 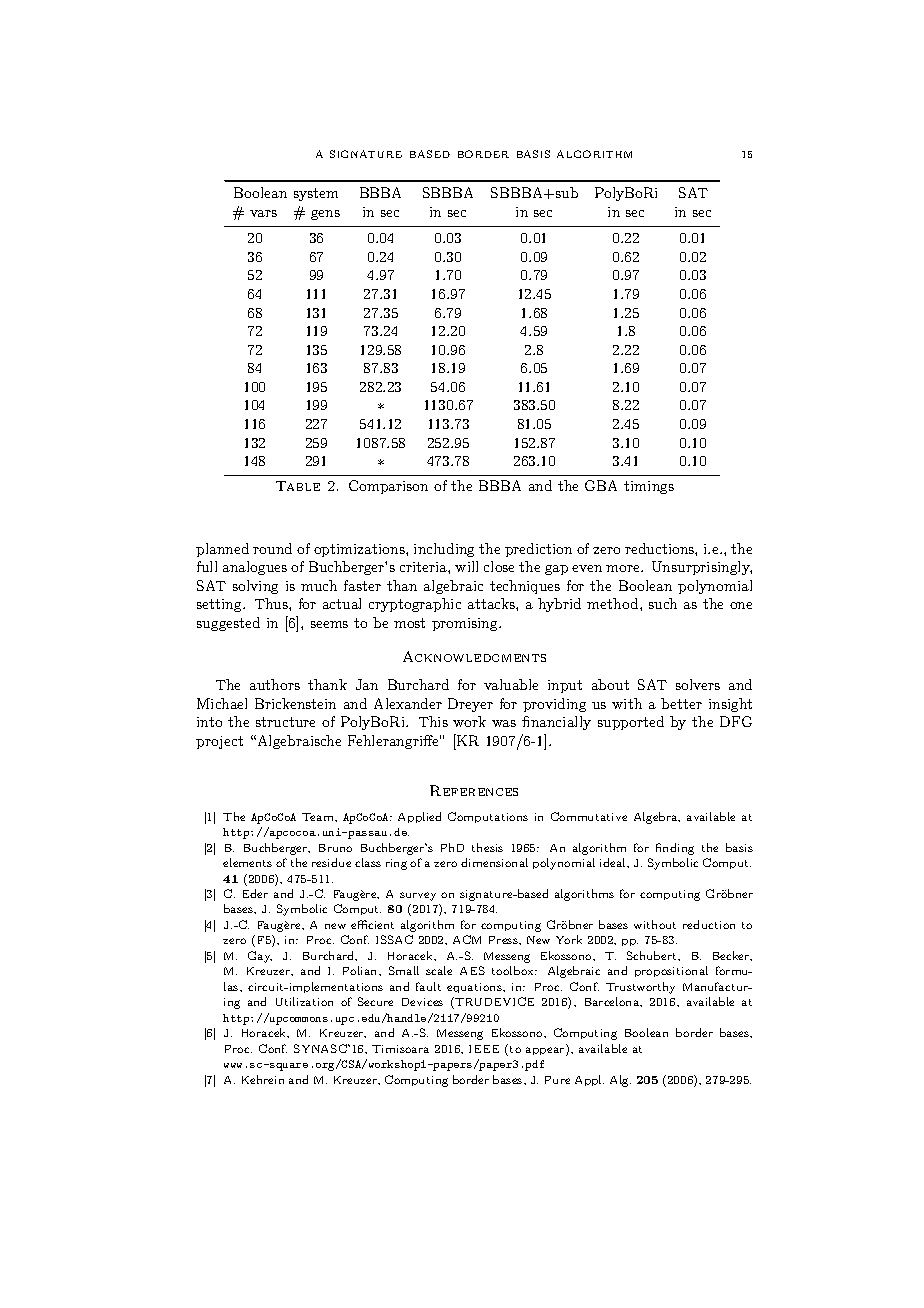 I want to click on promising, so click(x=466, y=624).
